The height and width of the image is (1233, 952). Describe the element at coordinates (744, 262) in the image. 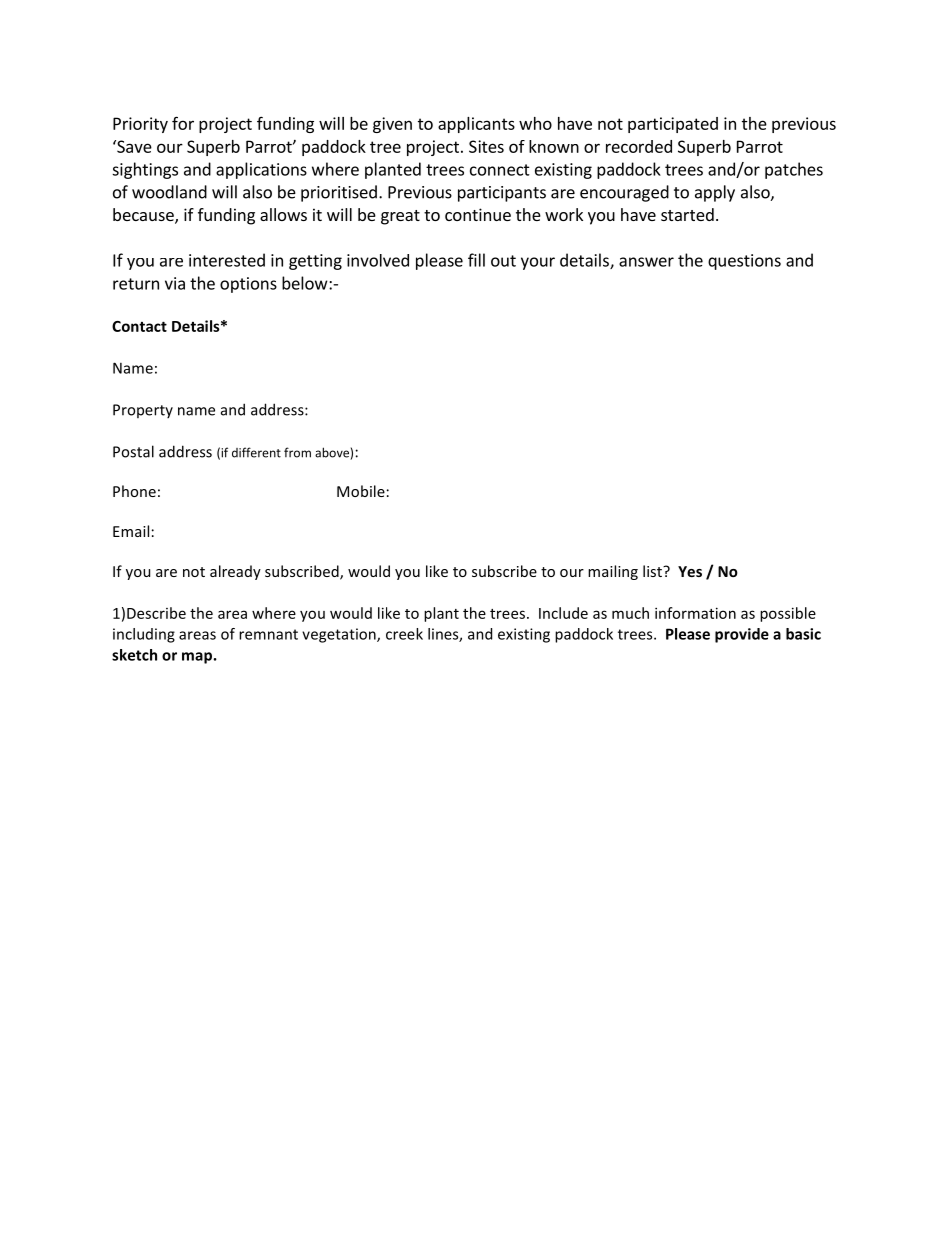

I see `questions` at that location.
